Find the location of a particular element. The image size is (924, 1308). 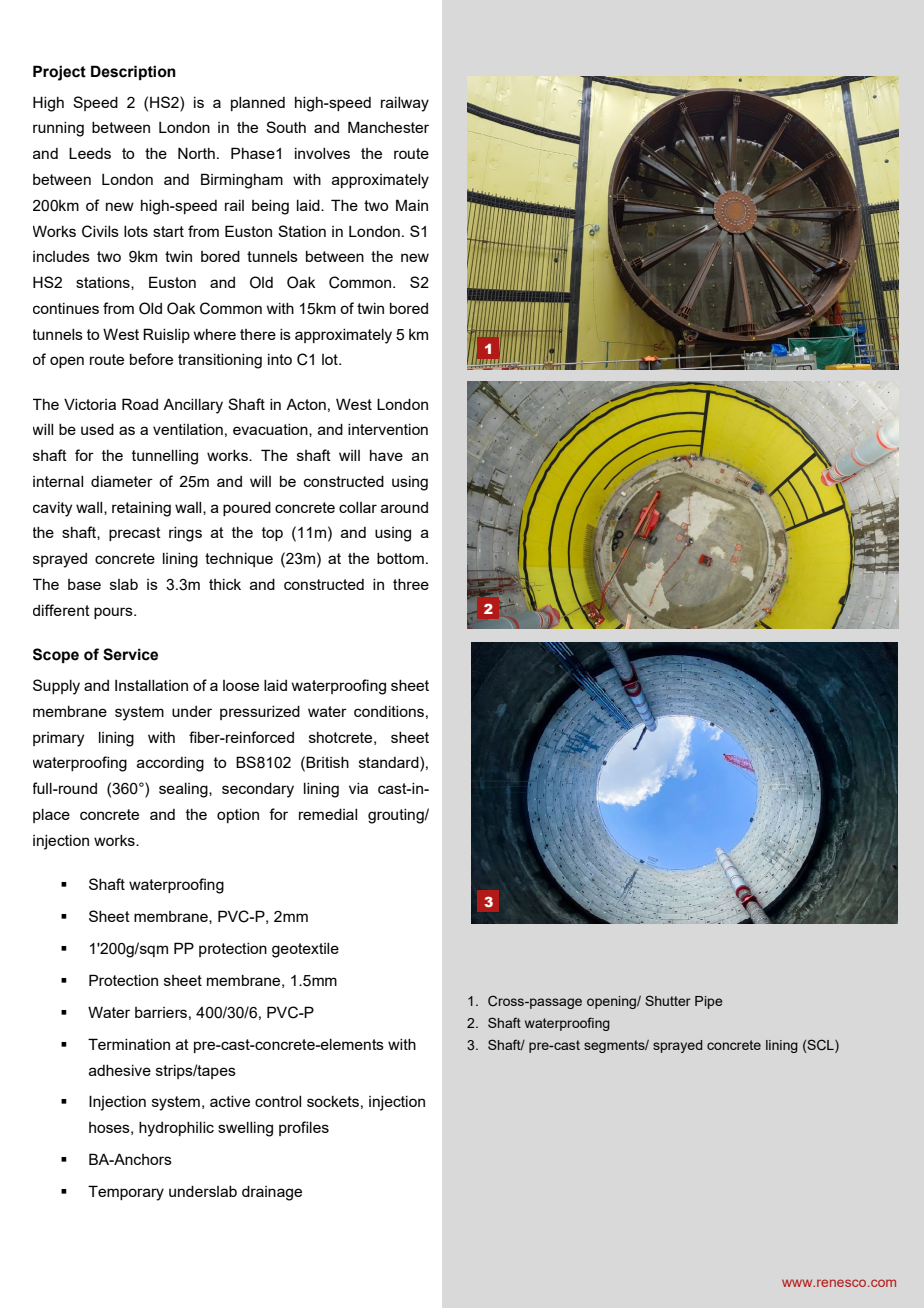

intervention is located at coordinates (388, 429).
